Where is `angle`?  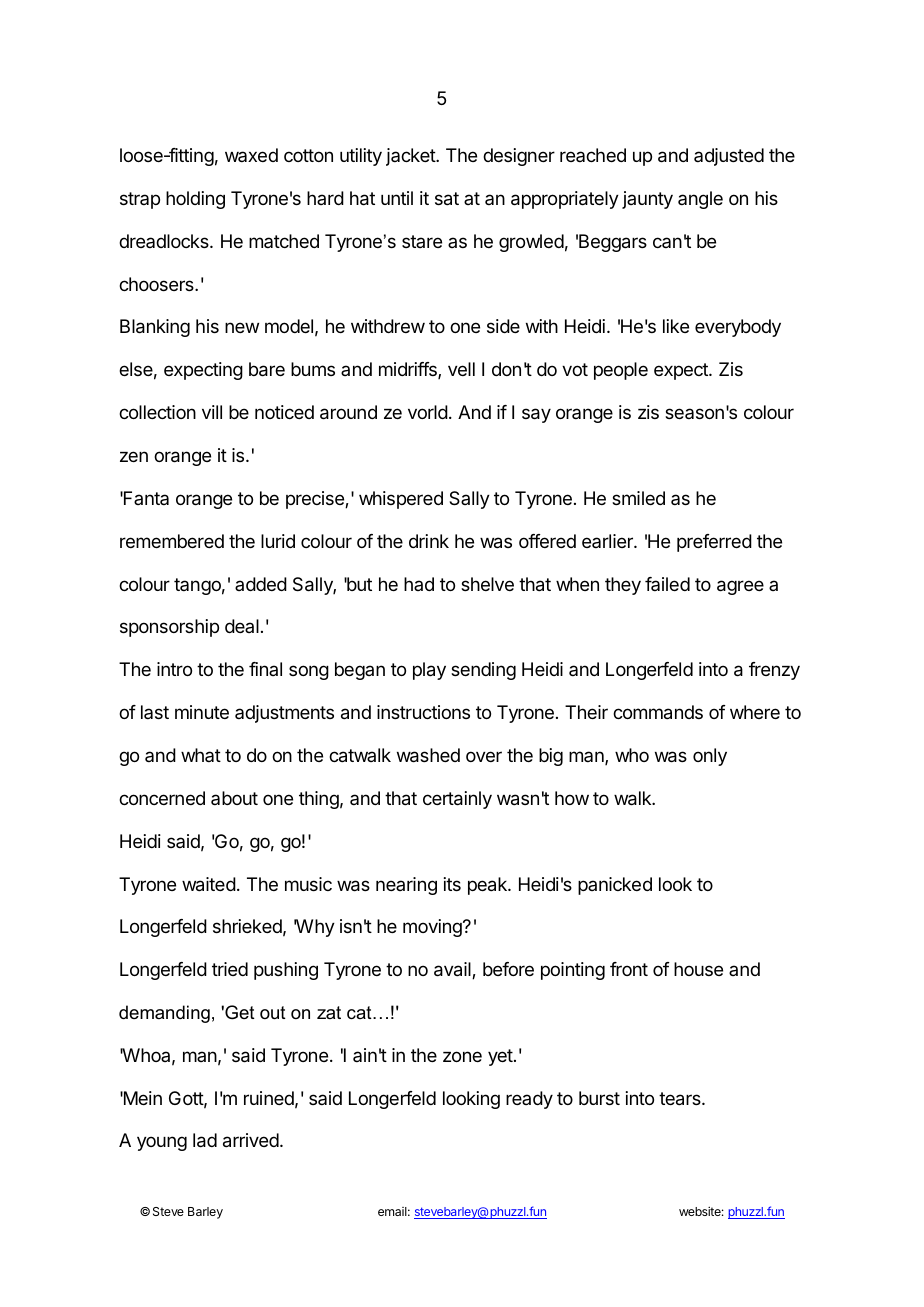 angle is located at coordinates (700, 200).
